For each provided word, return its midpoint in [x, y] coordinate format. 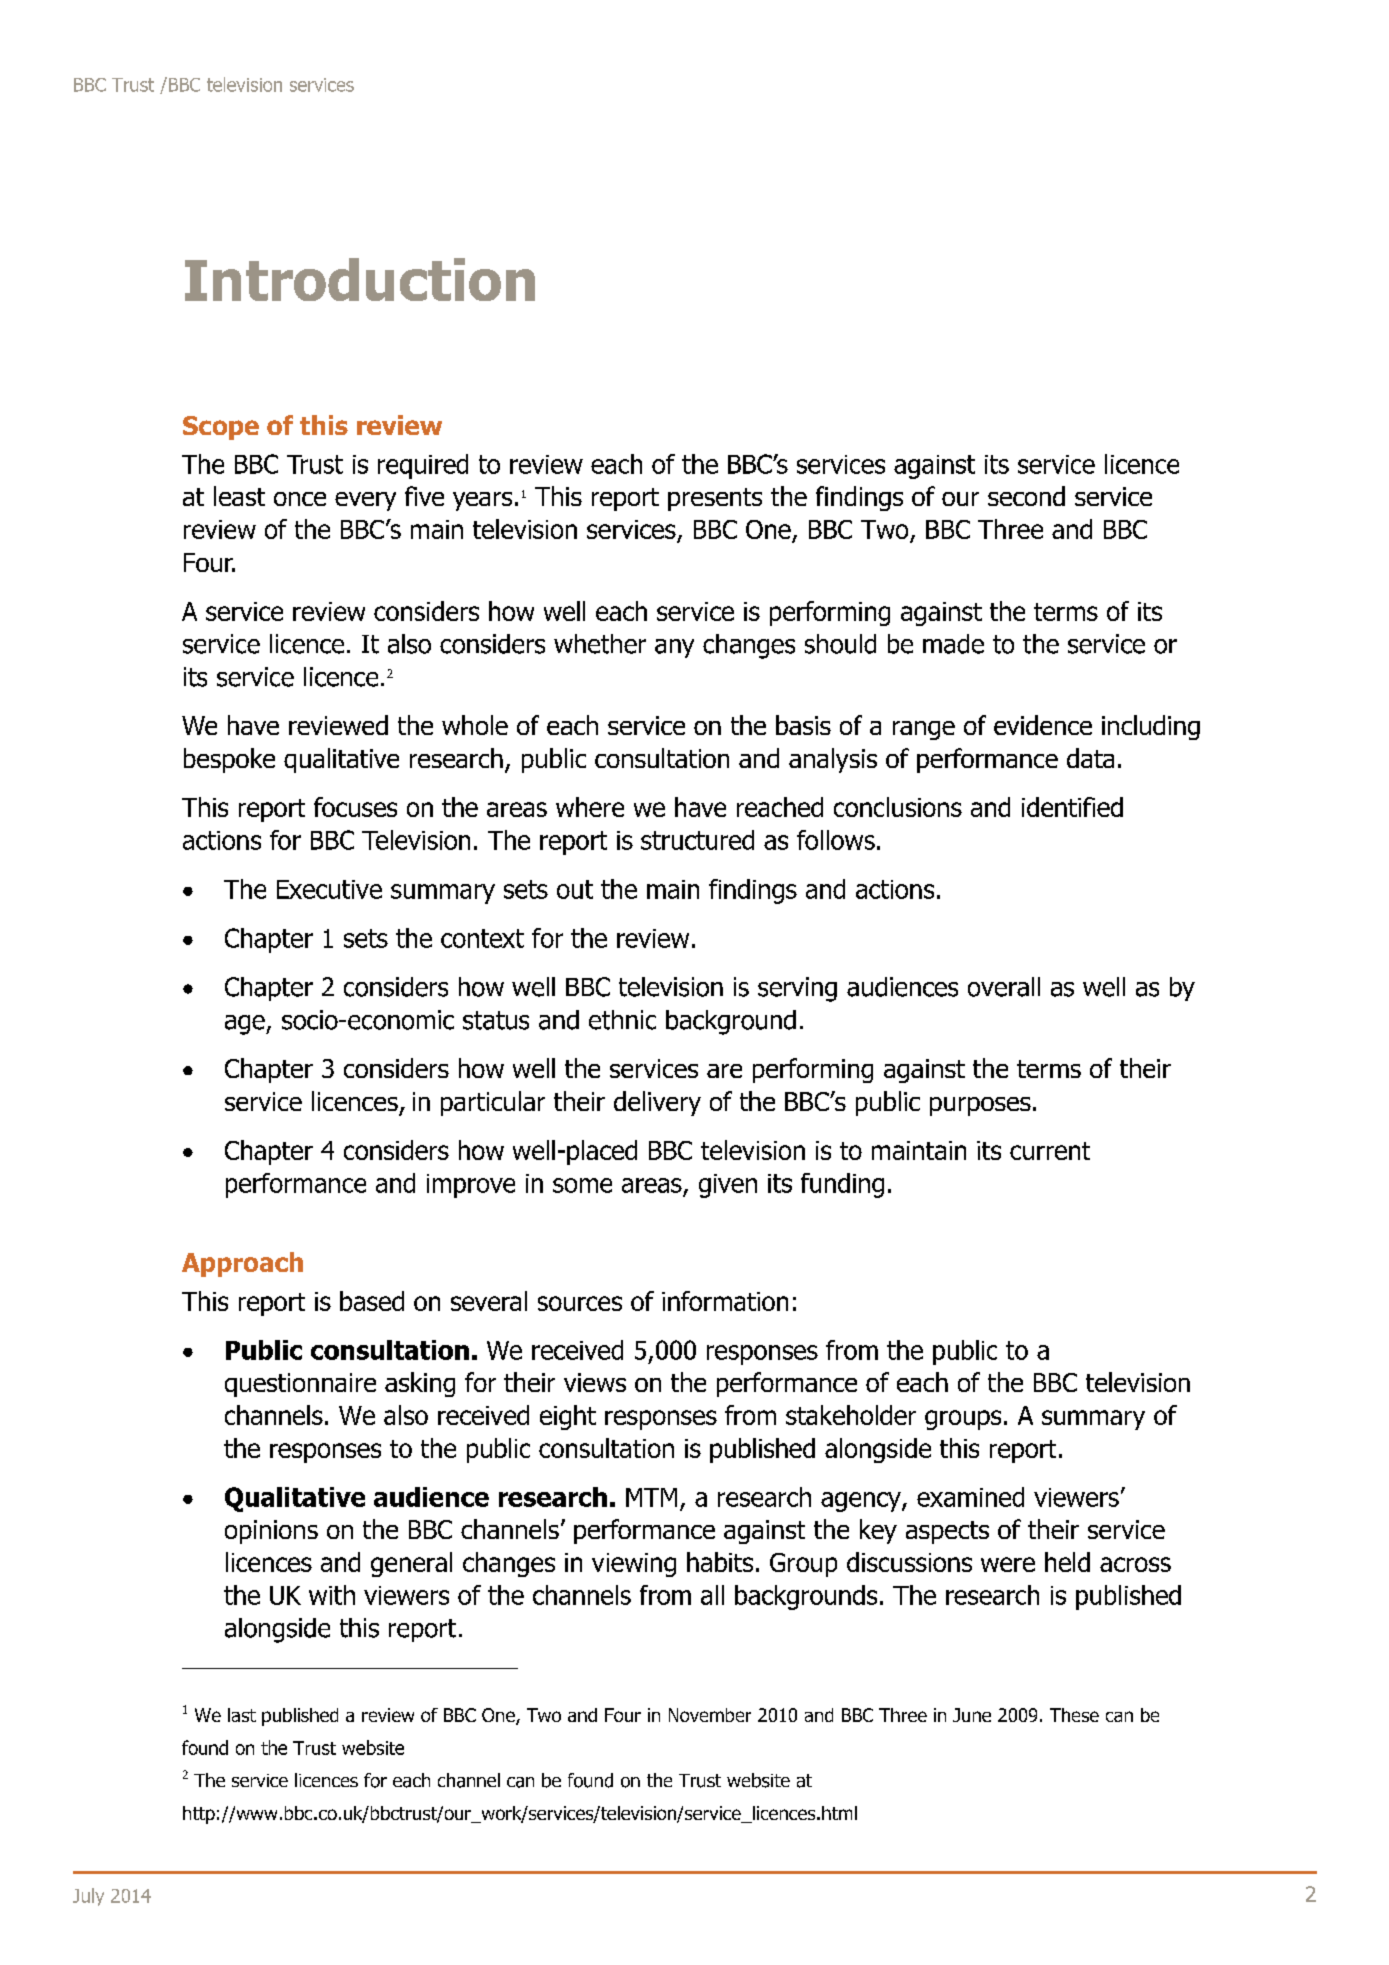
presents [715, 499]
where [590, 807]
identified [1072, 807]
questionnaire [300, 1385]
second [1026, 496]
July [88, 1897]
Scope [221, 428]
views [595, 1382]
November [710, 1715]
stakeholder [851, 1415]
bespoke [229, 760]
